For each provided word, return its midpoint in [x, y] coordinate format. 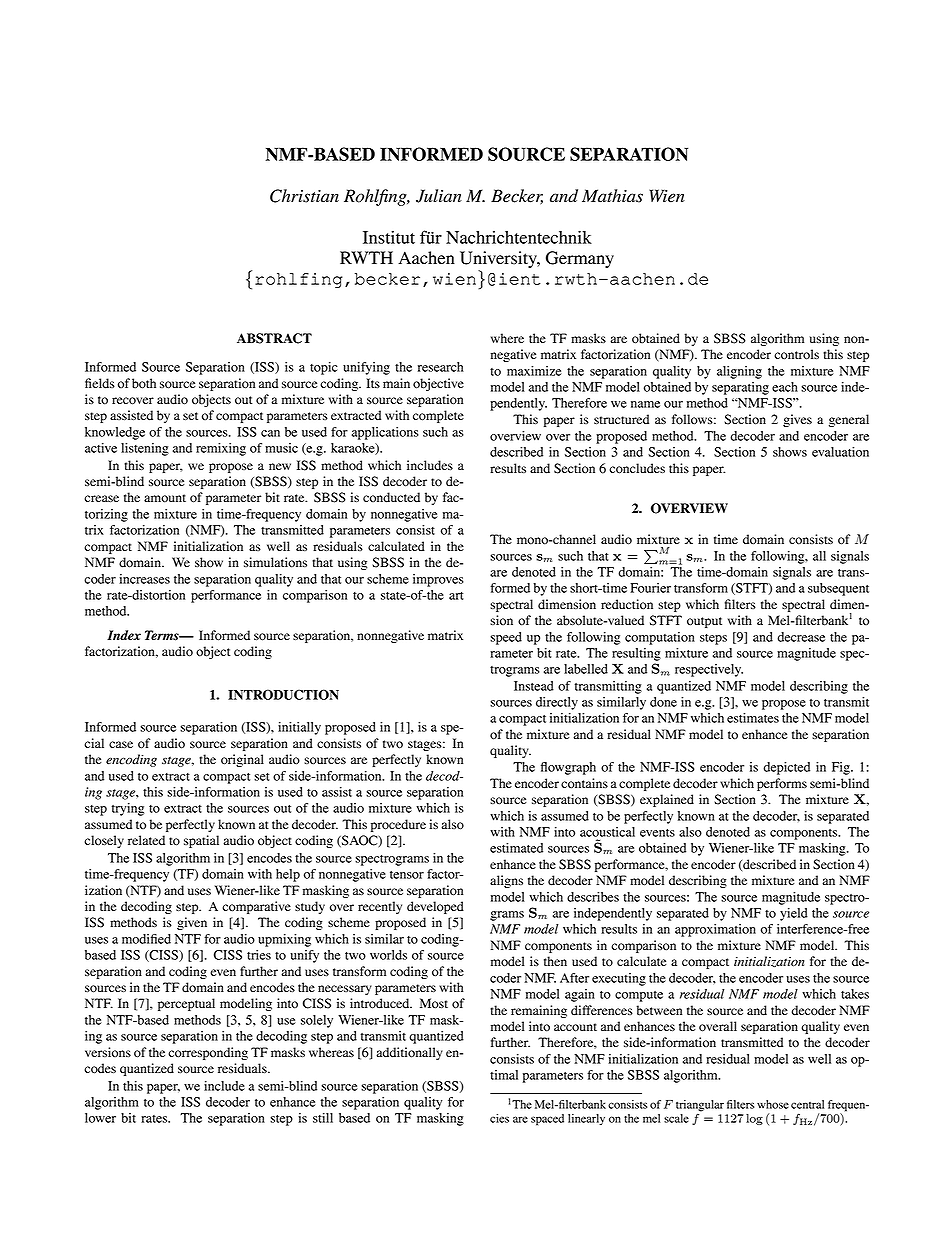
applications [385, 433]
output [704, 622]
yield [794, 914]
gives [797, 420]
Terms [163, 635]
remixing [221, 449]
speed [506, 638]
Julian [439, 196]
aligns [506, 881]
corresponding [208, 1053]
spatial [201, 841]
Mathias [612, 196]
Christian [304, 196]
